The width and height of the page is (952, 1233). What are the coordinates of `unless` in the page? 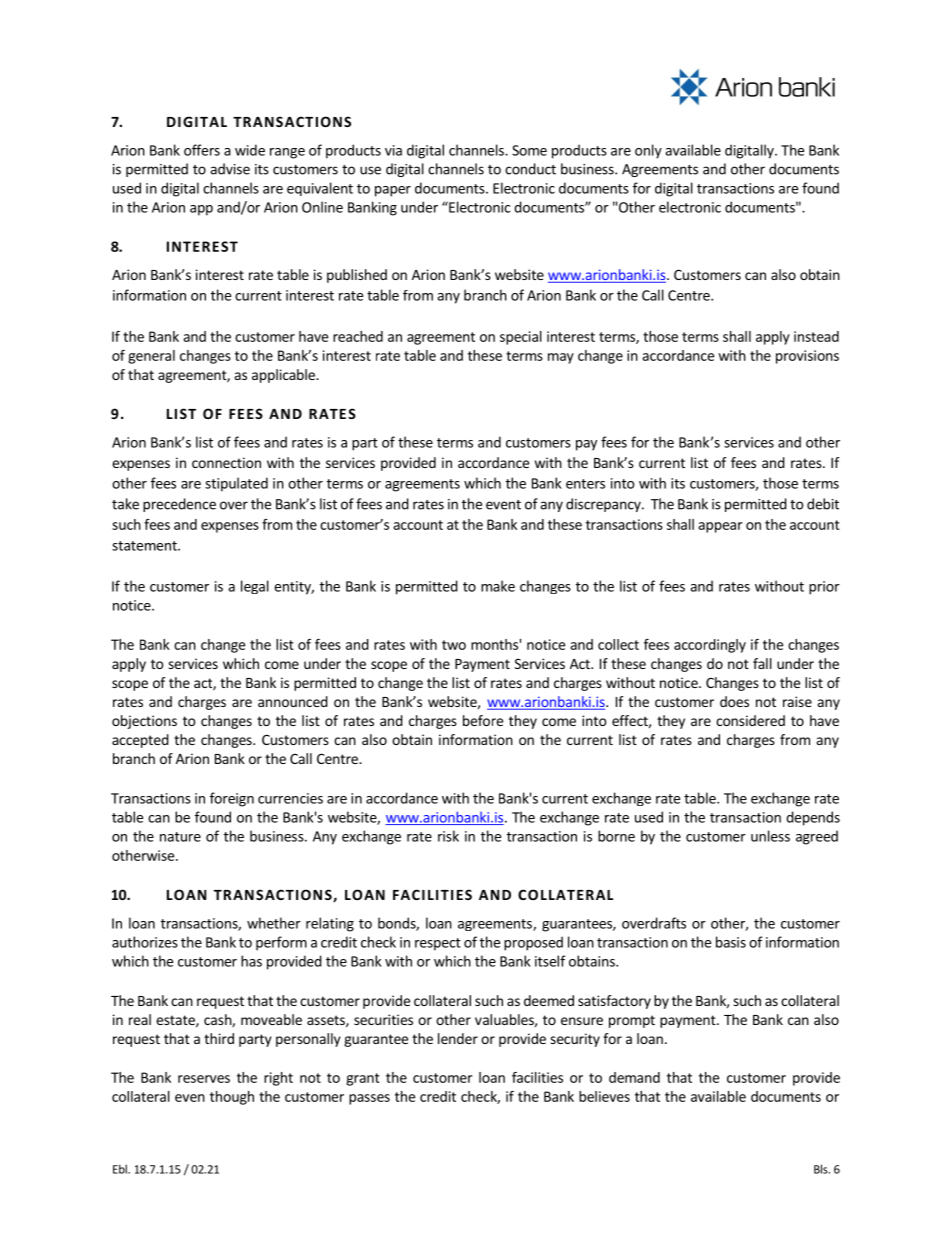 It's located at (770, 836).
